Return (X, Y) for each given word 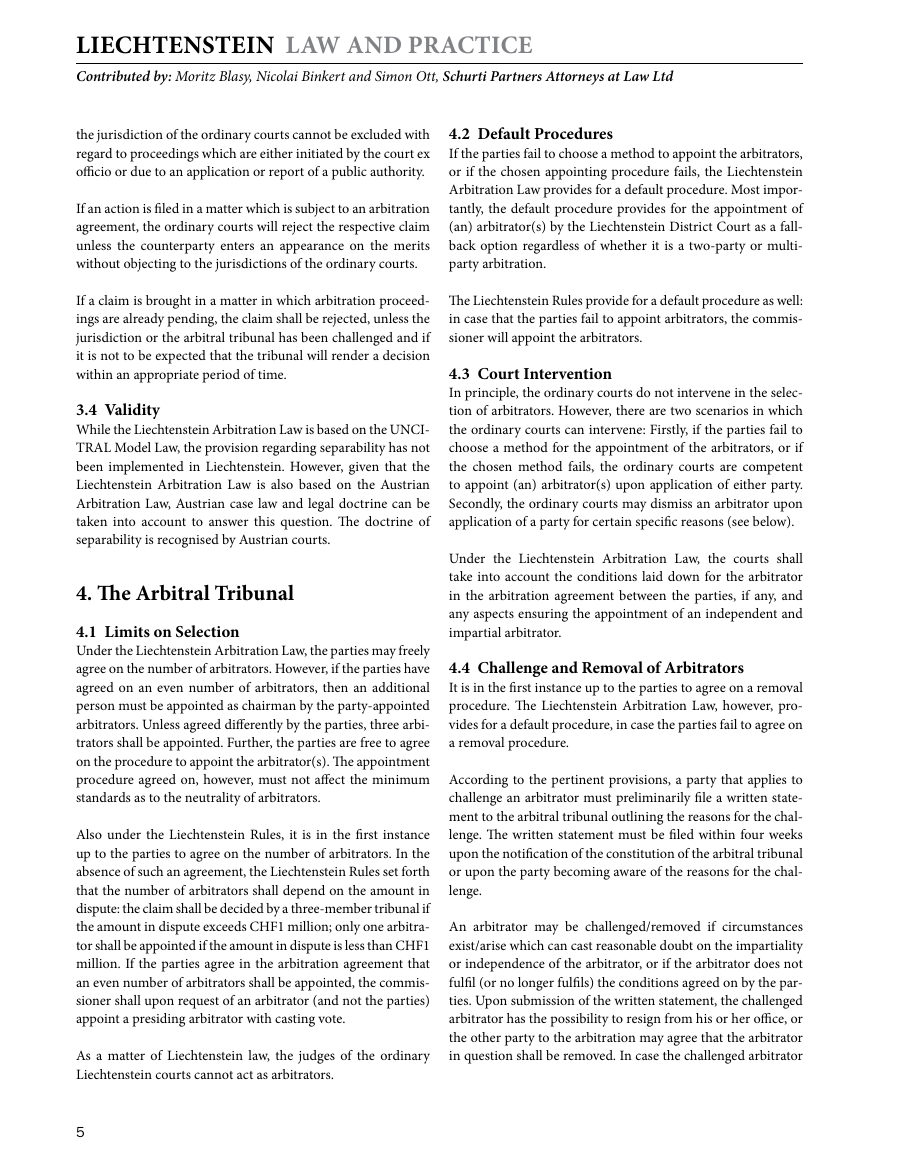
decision (406, 355)
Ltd (663, 75)
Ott (427, 77)
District (691, 226)
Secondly (475, 505)
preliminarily (653, 799)
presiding (158, 1020)
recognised (188, 541)
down (684, 576)
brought (168, 302)
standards (103, 797)
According (478, 781)
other (486, 1037)
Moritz (195, 76)
